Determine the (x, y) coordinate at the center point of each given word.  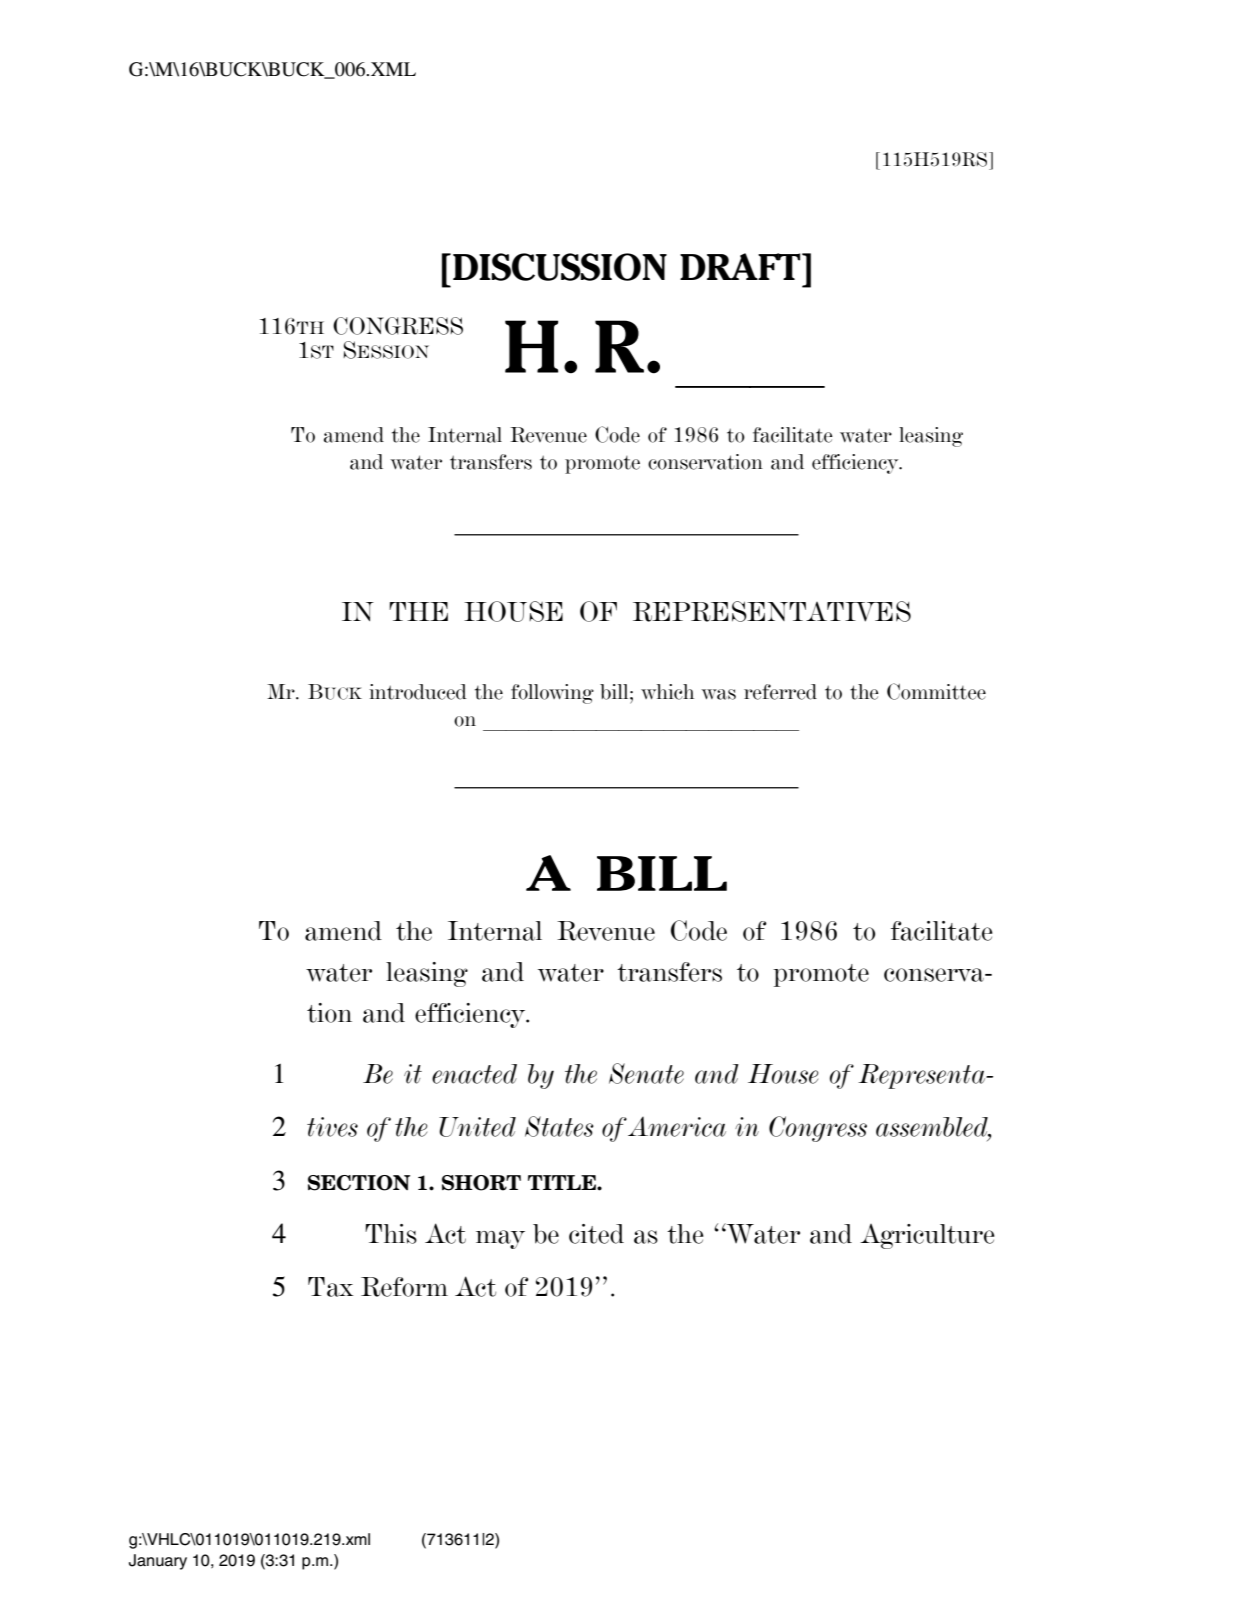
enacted (474, 1074)
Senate (646, 1073)
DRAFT (741, 266)
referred (780, 692)
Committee (936, 691)
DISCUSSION (560, 267)
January (158, 1562)
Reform (404, 1287)
